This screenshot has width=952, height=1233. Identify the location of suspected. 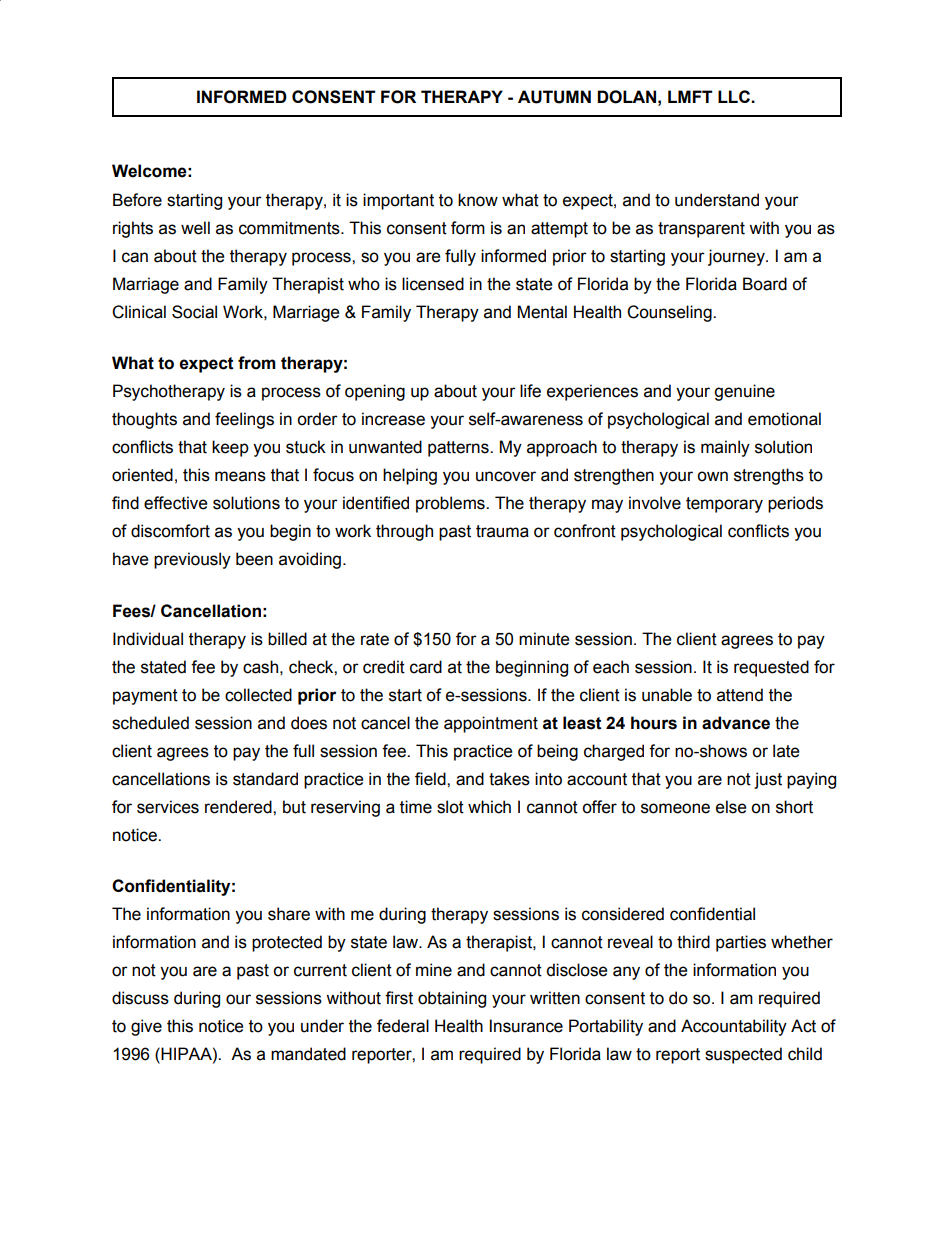
(743, 1055).
